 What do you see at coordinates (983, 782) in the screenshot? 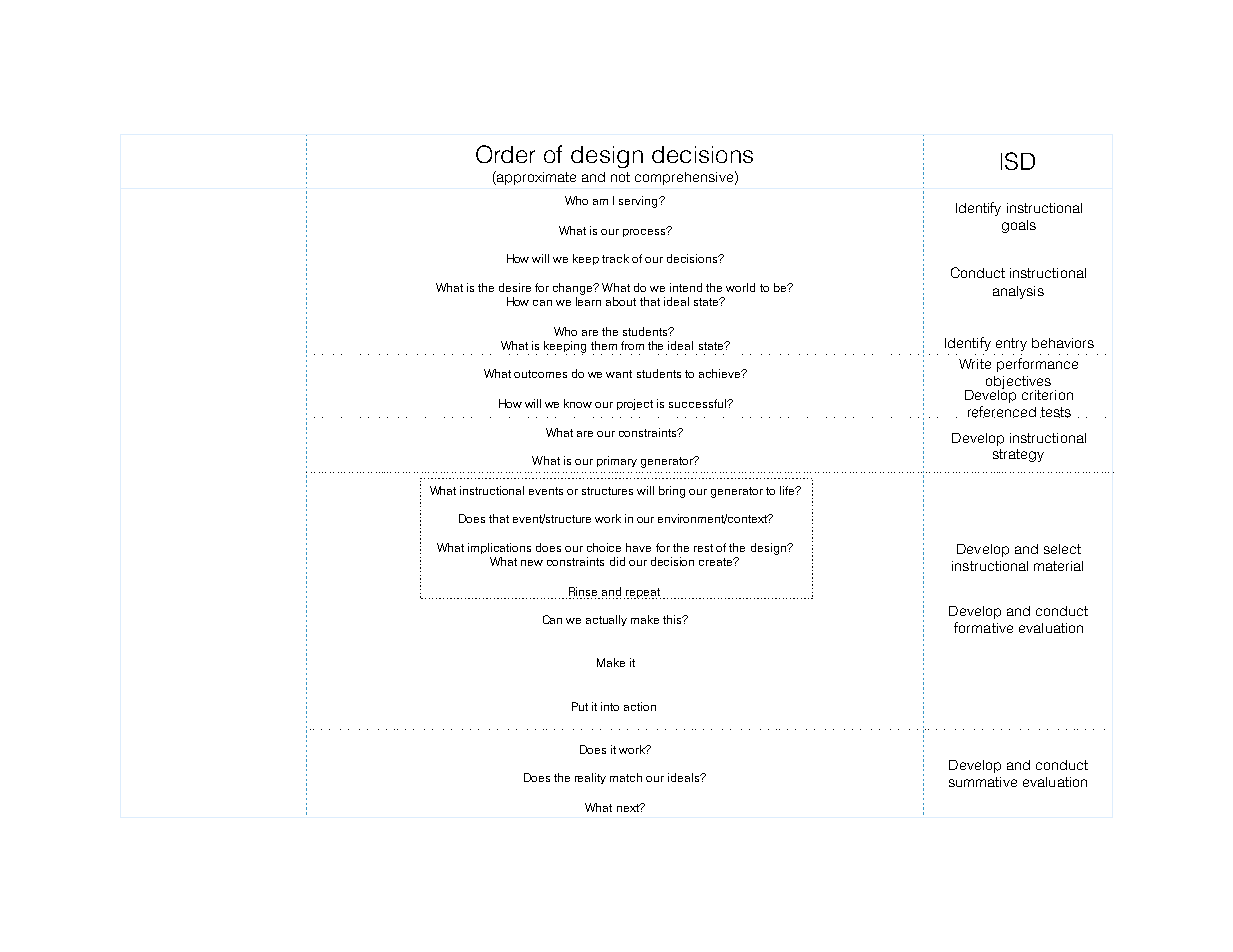
I see `summative` at bounding box center [983, 782].
